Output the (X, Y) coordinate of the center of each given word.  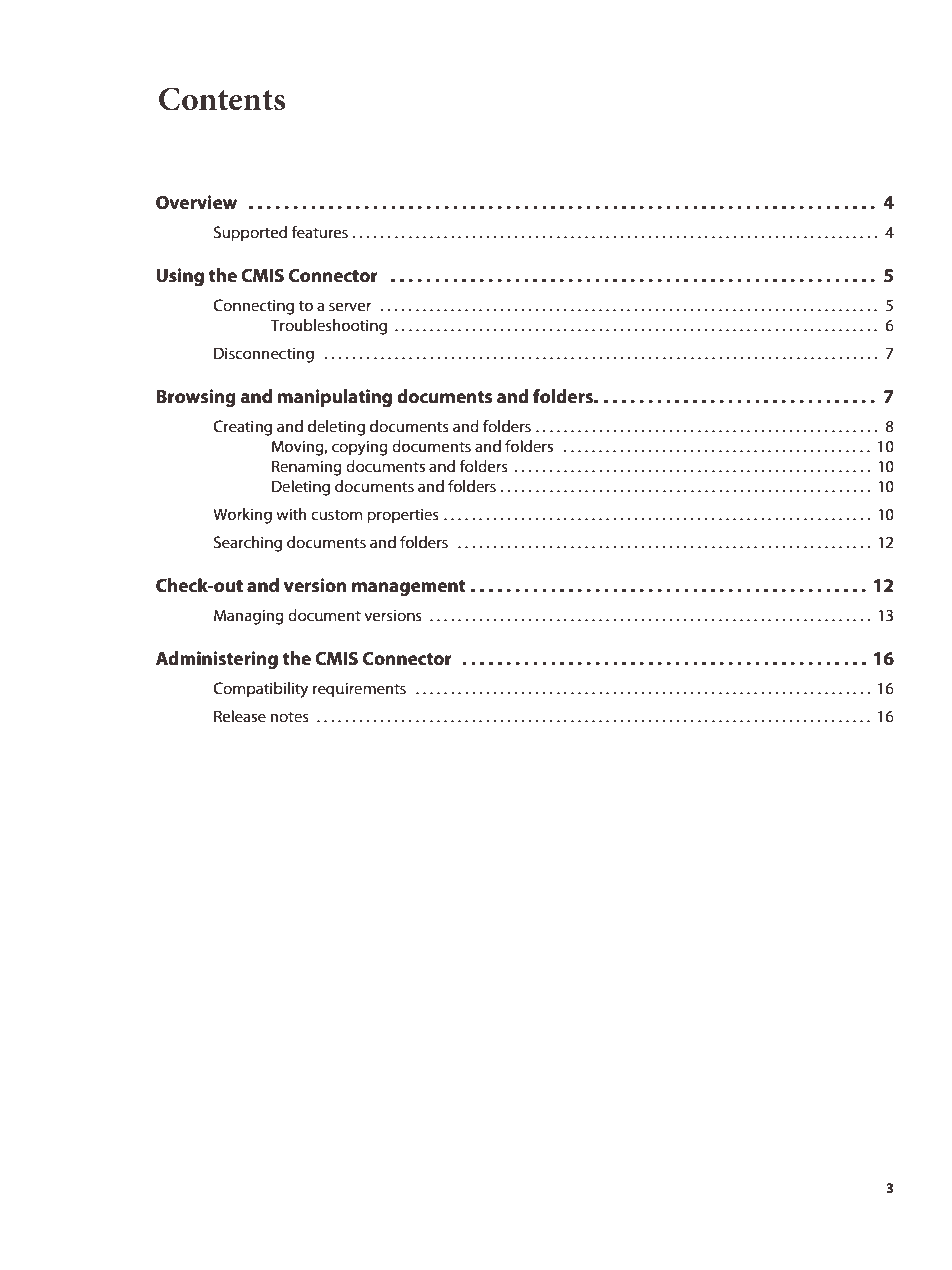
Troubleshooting (329, 327)
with (291, 514)
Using (180, 277)
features (319, 232)
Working (242, 516)
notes (289, 717)
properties (403, 516)
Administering (217, 660)
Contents (222, 99)
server (350, 306)
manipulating (335, 398)
